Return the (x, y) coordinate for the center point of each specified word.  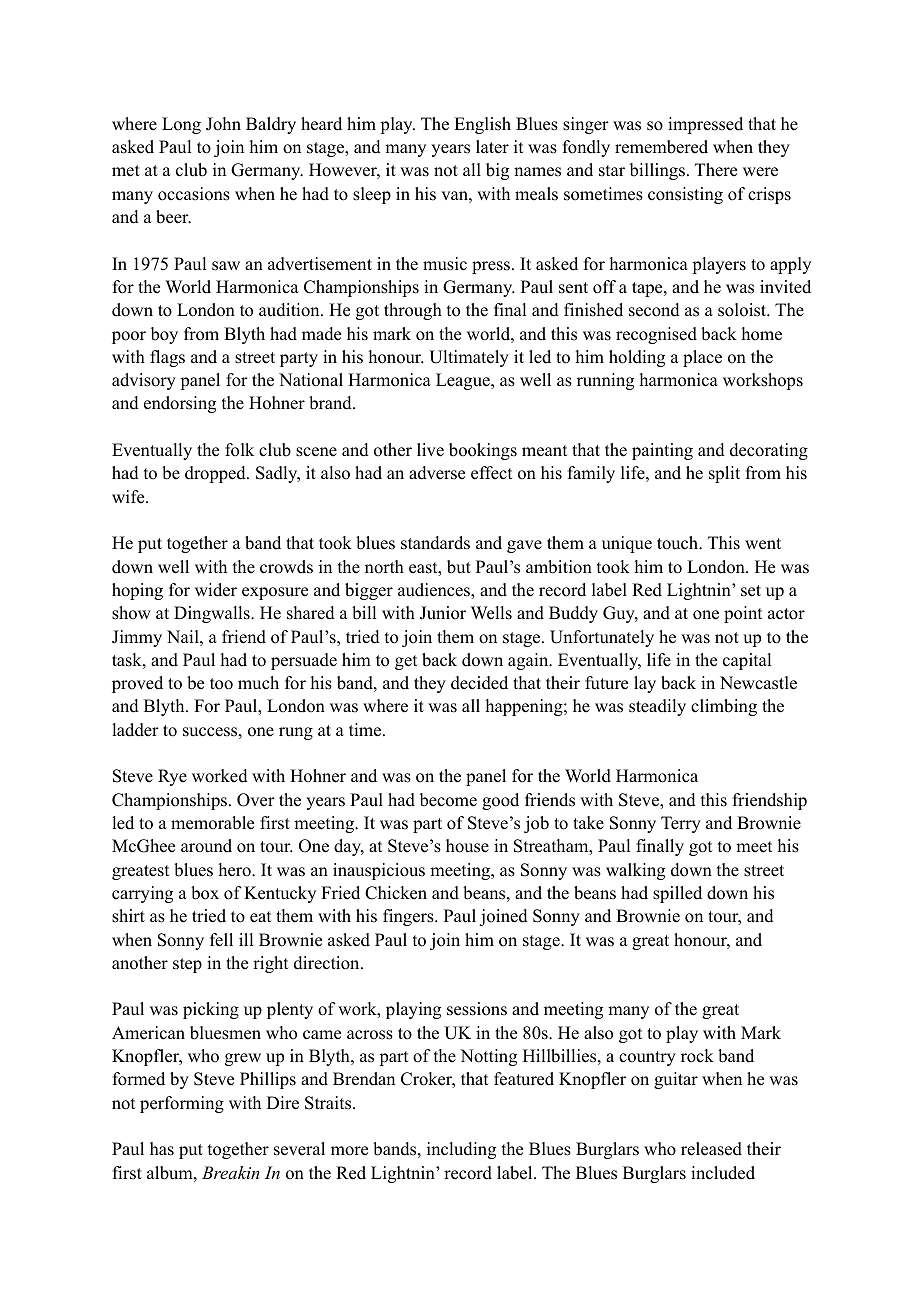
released (711, 1149)
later (492, 147)
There (716, 170)
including (461, 1150)
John (223, 124)
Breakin (231, 1172)
